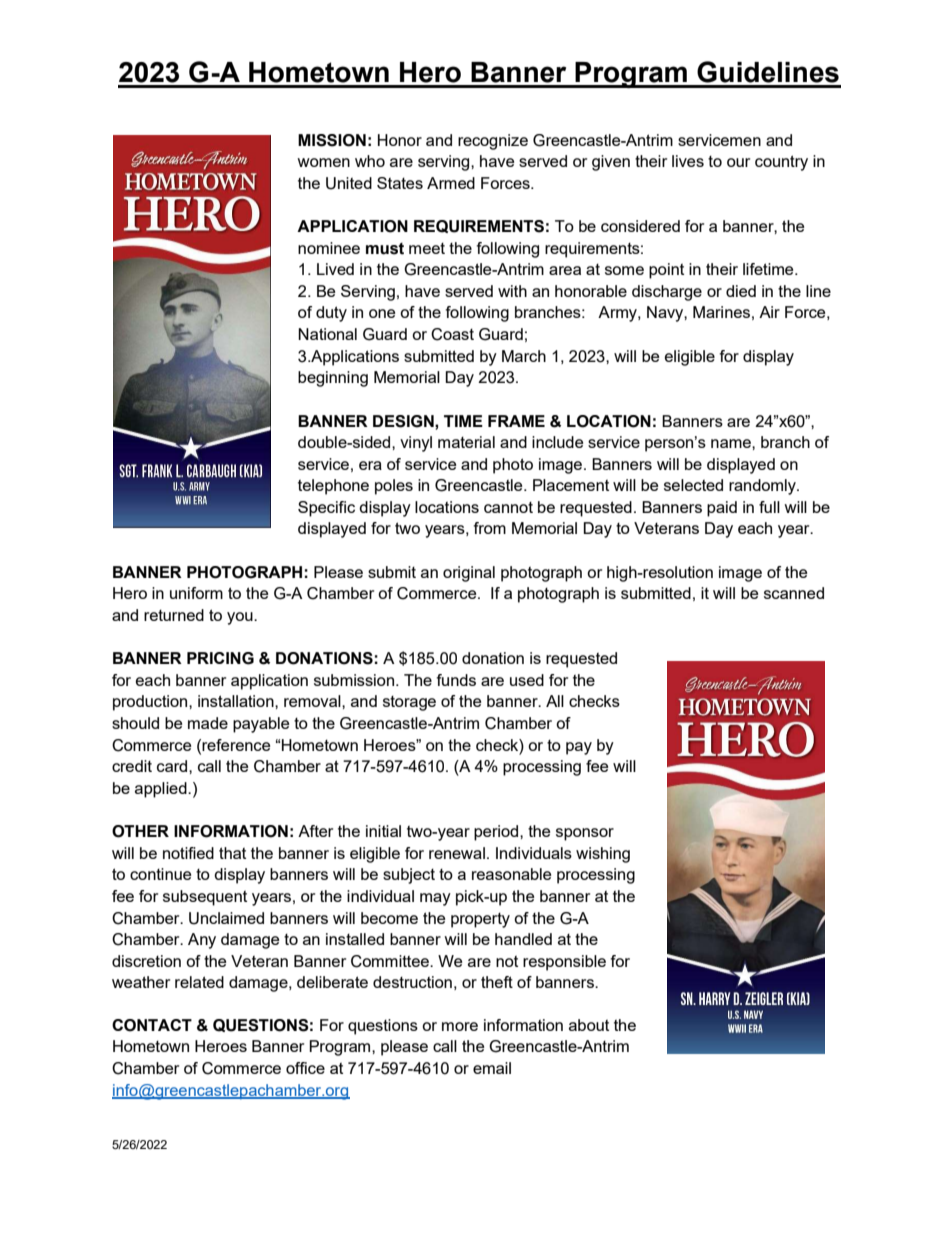  Describe the element at coordinates (738, 162) in the page. I see `our` at that location.
